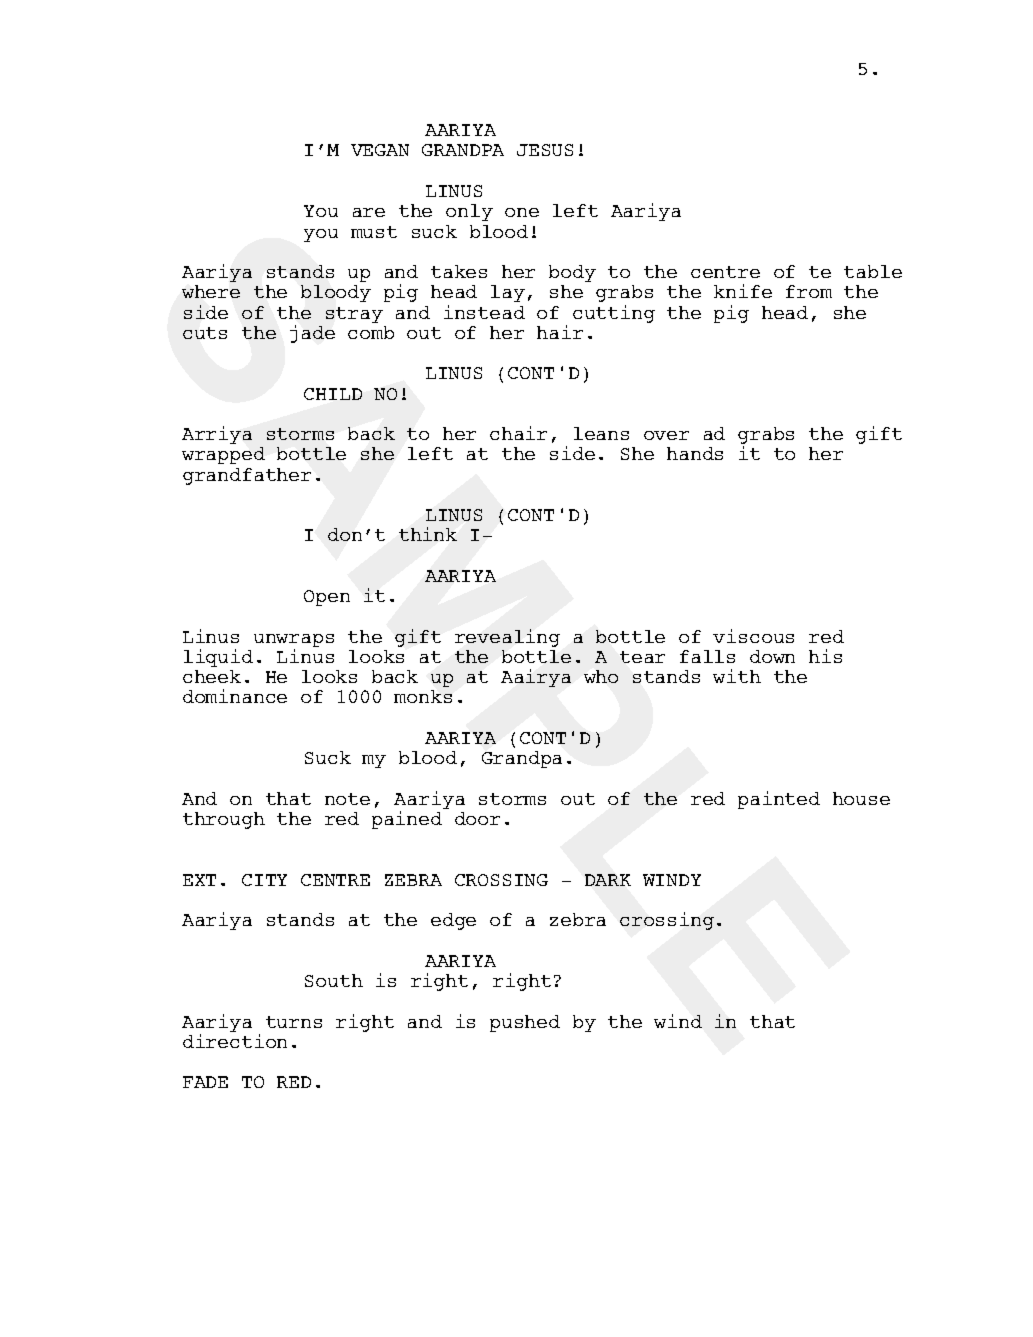  I want to click on door, so click(477, 818).
